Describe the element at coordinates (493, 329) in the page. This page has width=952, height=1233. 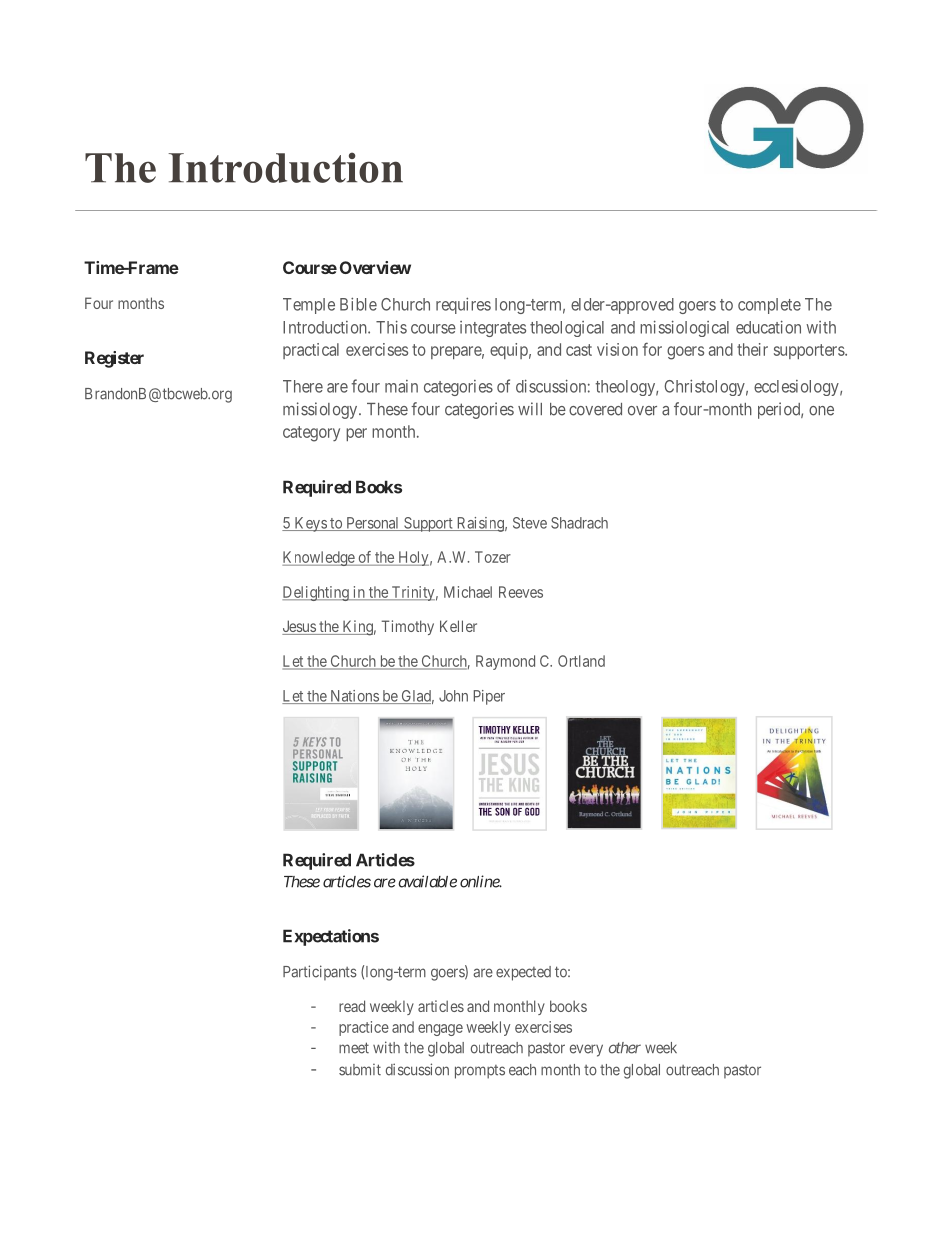
I see `integrates` at that location.
